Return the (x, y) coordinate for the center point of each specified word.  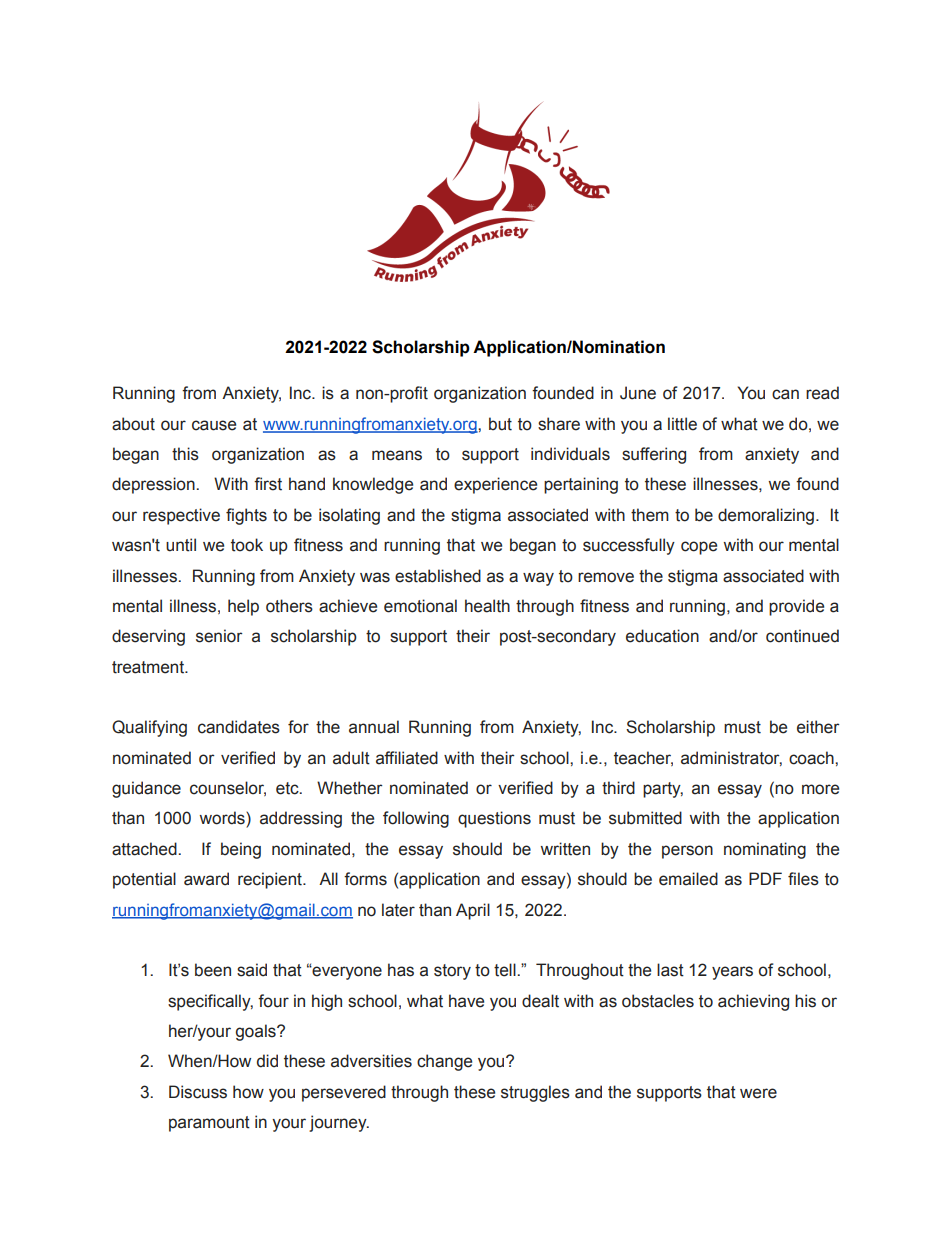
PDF (765, 878)
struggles (535, 1093)
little (682, 424)
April (473, 911)
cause (214, 425)
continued (802, 636)
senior (219, 636)
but (500, 424)
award (206, 879)
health (487, 606)
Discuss (198, 1092)
